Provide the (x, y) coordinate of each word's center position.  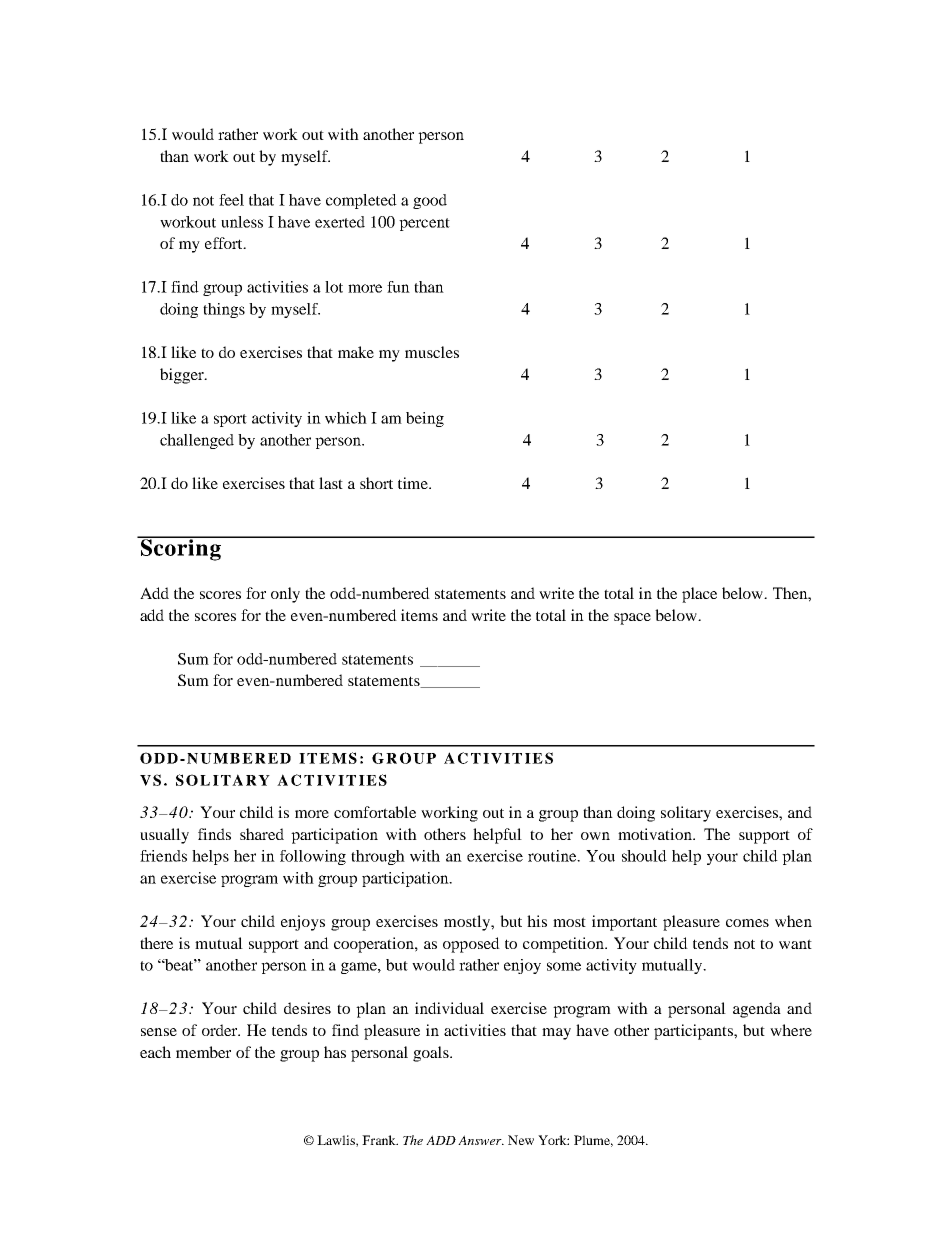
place (699, 595)
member (203, 1052)
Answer (481, 1140)
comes (747, 923)
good (430, 201)
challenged (197, 441)
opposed (471, 945)
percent (424, 224)
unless (242, 222)
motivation (656, 834)
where (791, 1030)
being (425, 419)
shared (262, 834)
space (632, 619)
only (285, 595)
